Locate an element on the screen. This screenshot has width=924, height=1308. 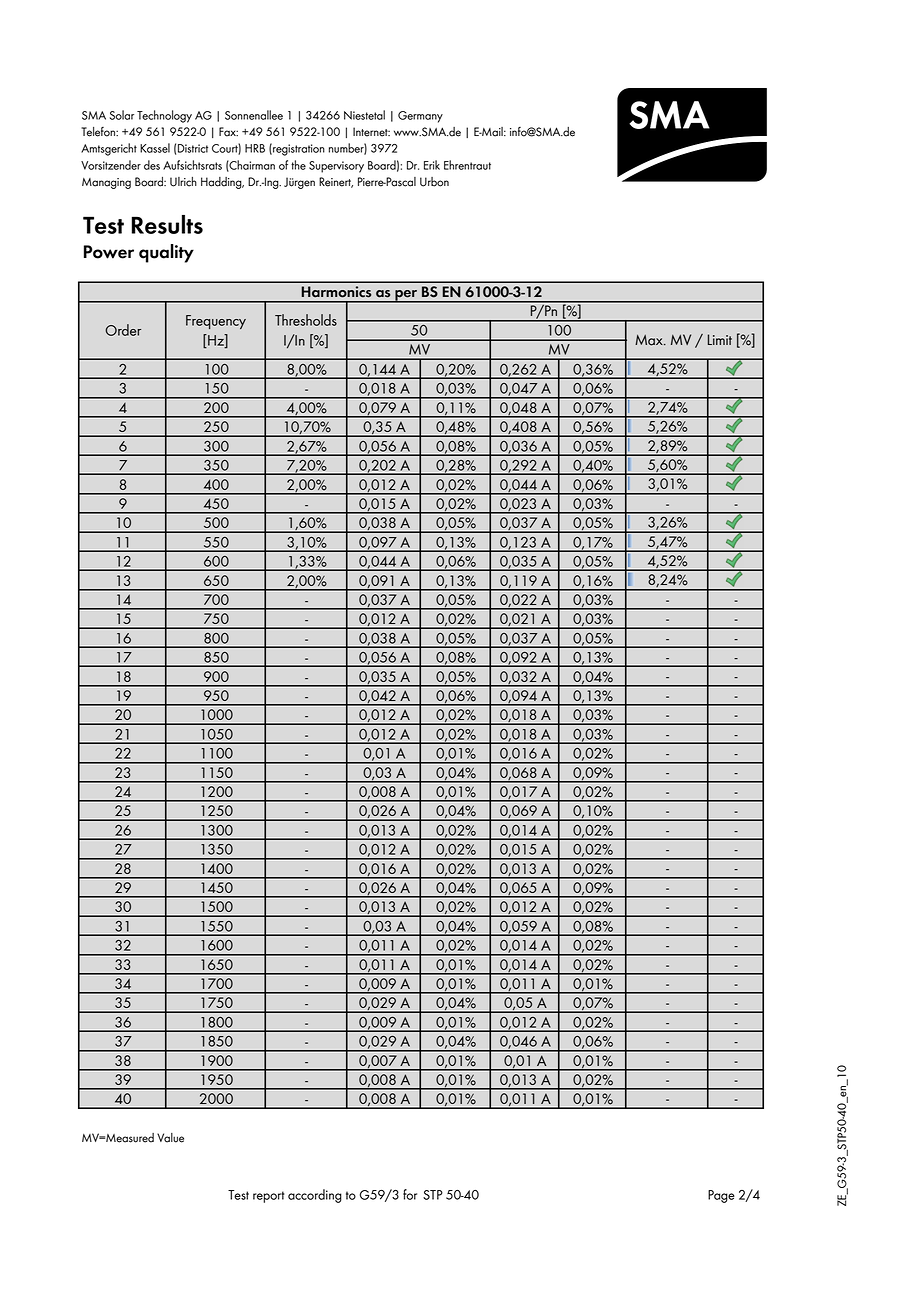
for is located at coordinates (410, 1194).
